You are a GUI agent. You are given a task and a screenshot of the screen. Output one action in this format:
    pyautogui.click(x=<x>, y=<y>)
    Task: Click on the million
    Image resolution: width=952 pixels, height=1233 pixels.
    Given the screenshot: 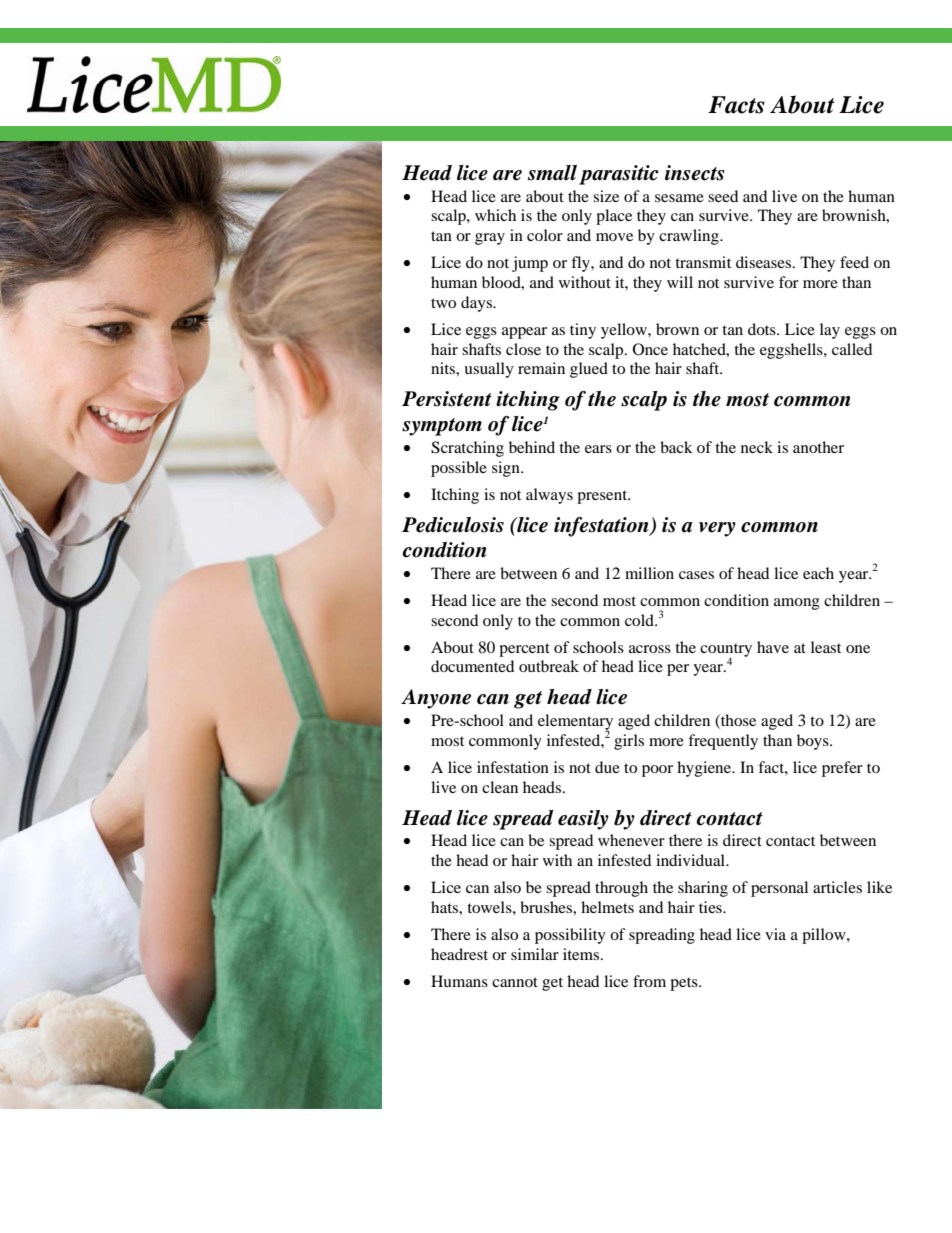 What is the action you would take?
    pyautogui.click(x=649, y=573)
